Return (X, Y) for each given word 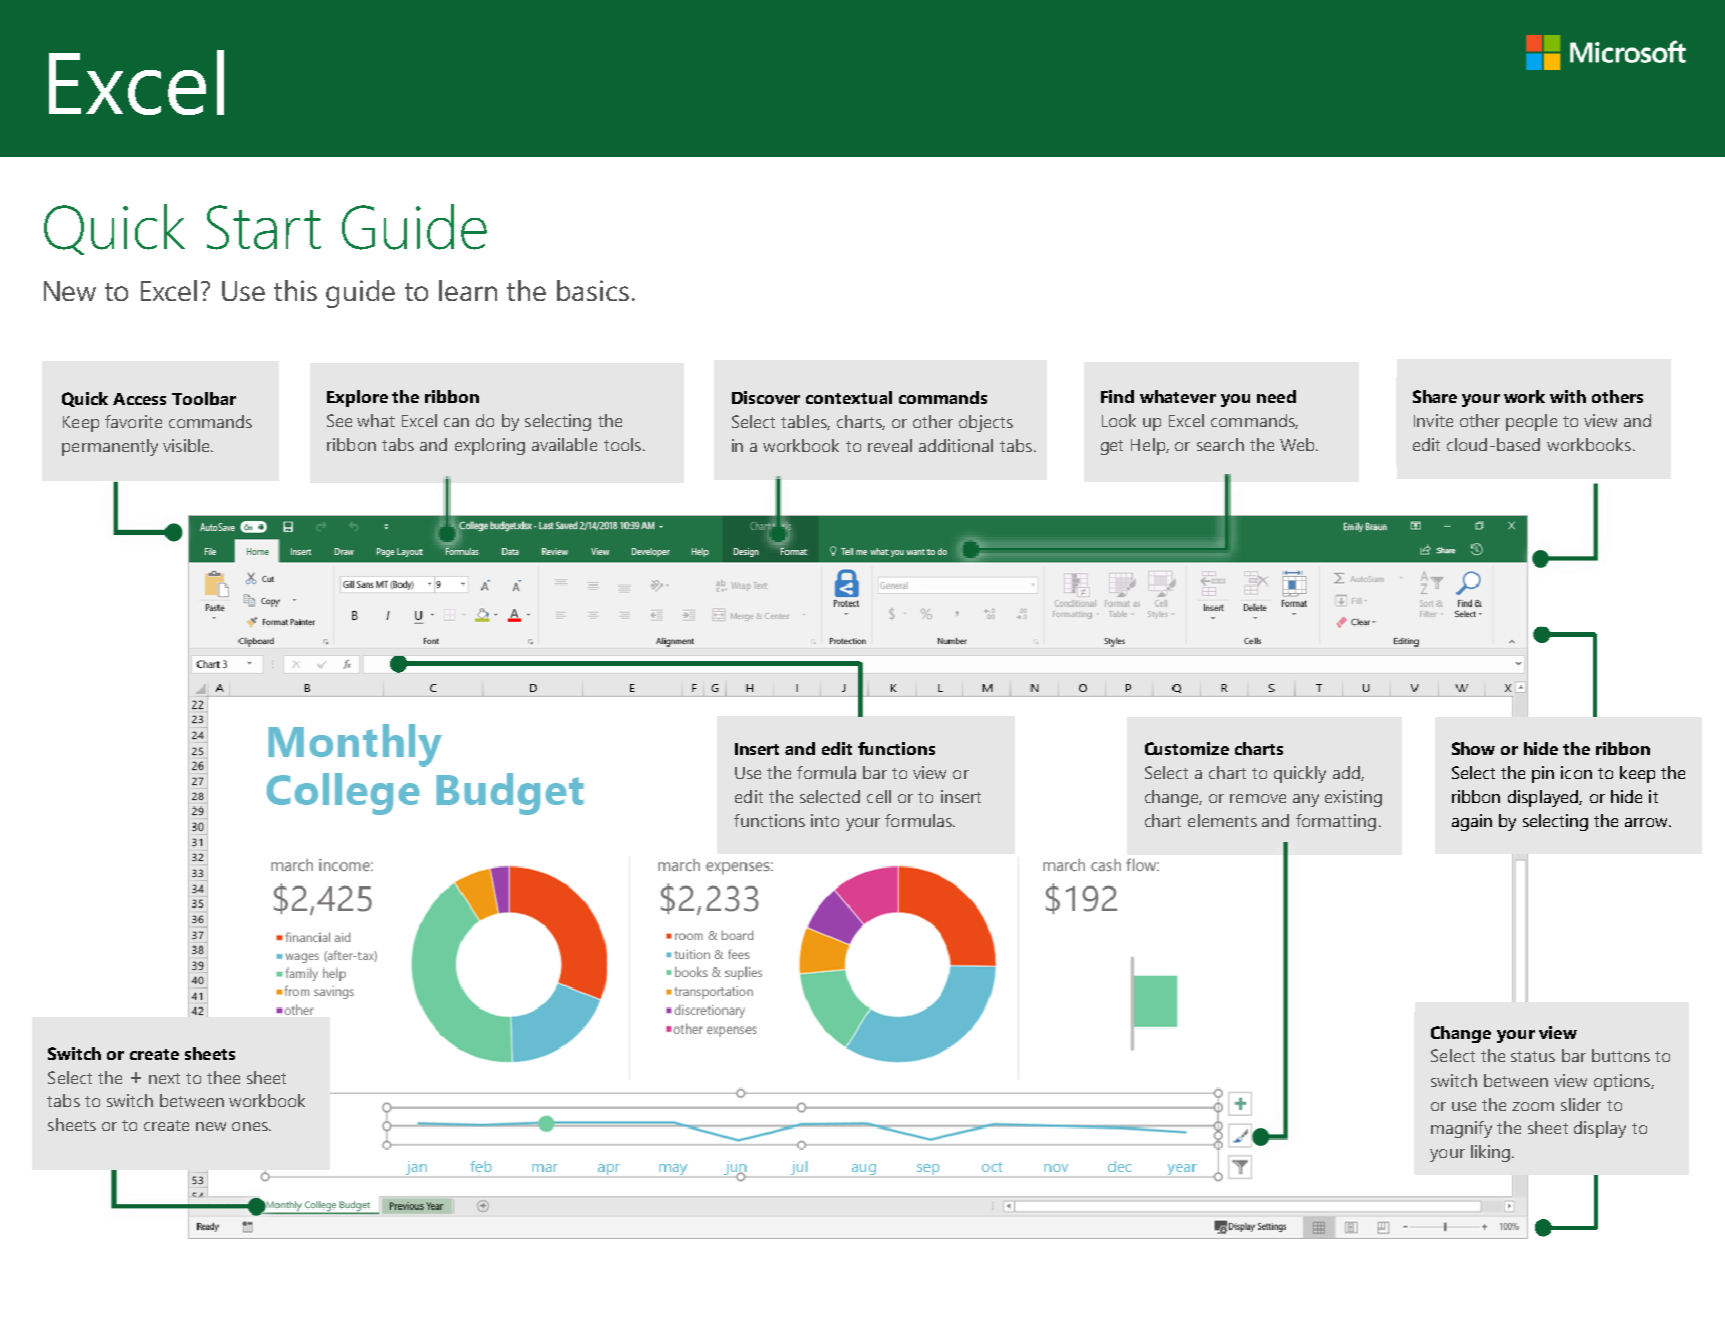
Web (1298, 444)
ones (251, 1126)
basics (593, 290)
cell (879, 796)
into (825, 820)
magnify (1461, 1129)
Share (1435, 396)
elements (1222, 820)
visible (187, 445)
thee (223, 1077)
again (1472, 822)
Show (1473, 748)
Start (264, 227)
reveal (890, 445)
